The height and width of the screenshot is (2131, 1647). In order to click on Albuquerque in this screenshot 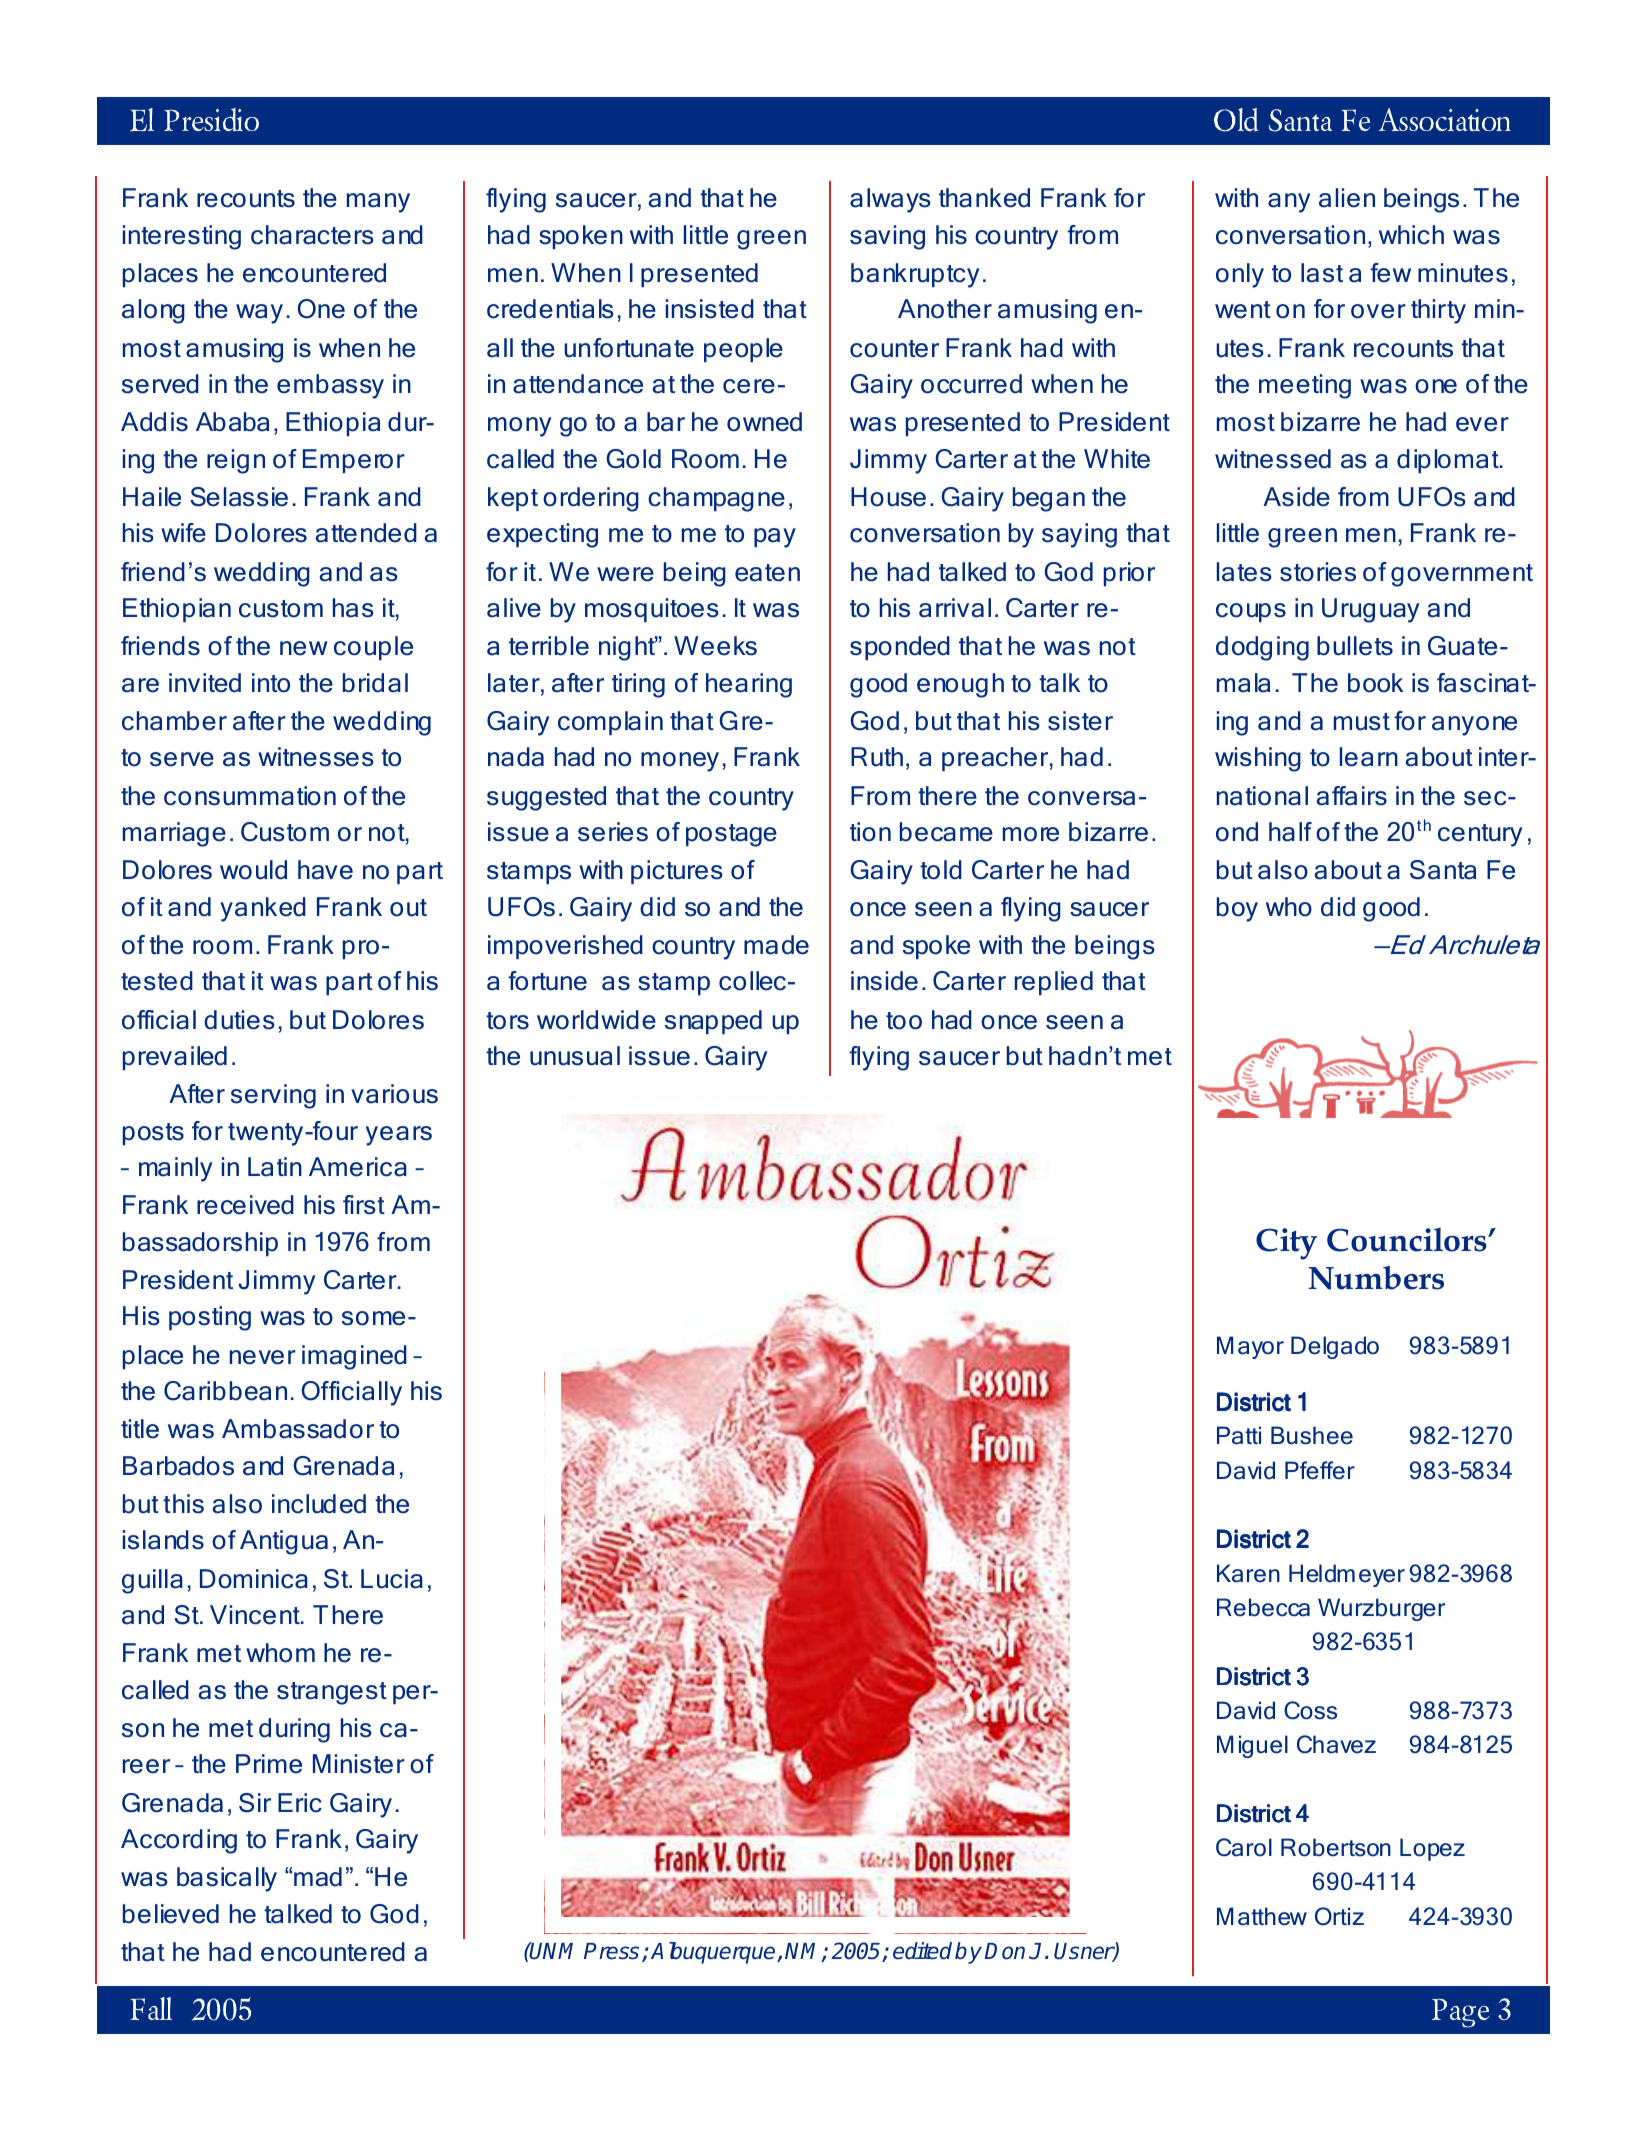, I will do `click(714, 1953)`.
